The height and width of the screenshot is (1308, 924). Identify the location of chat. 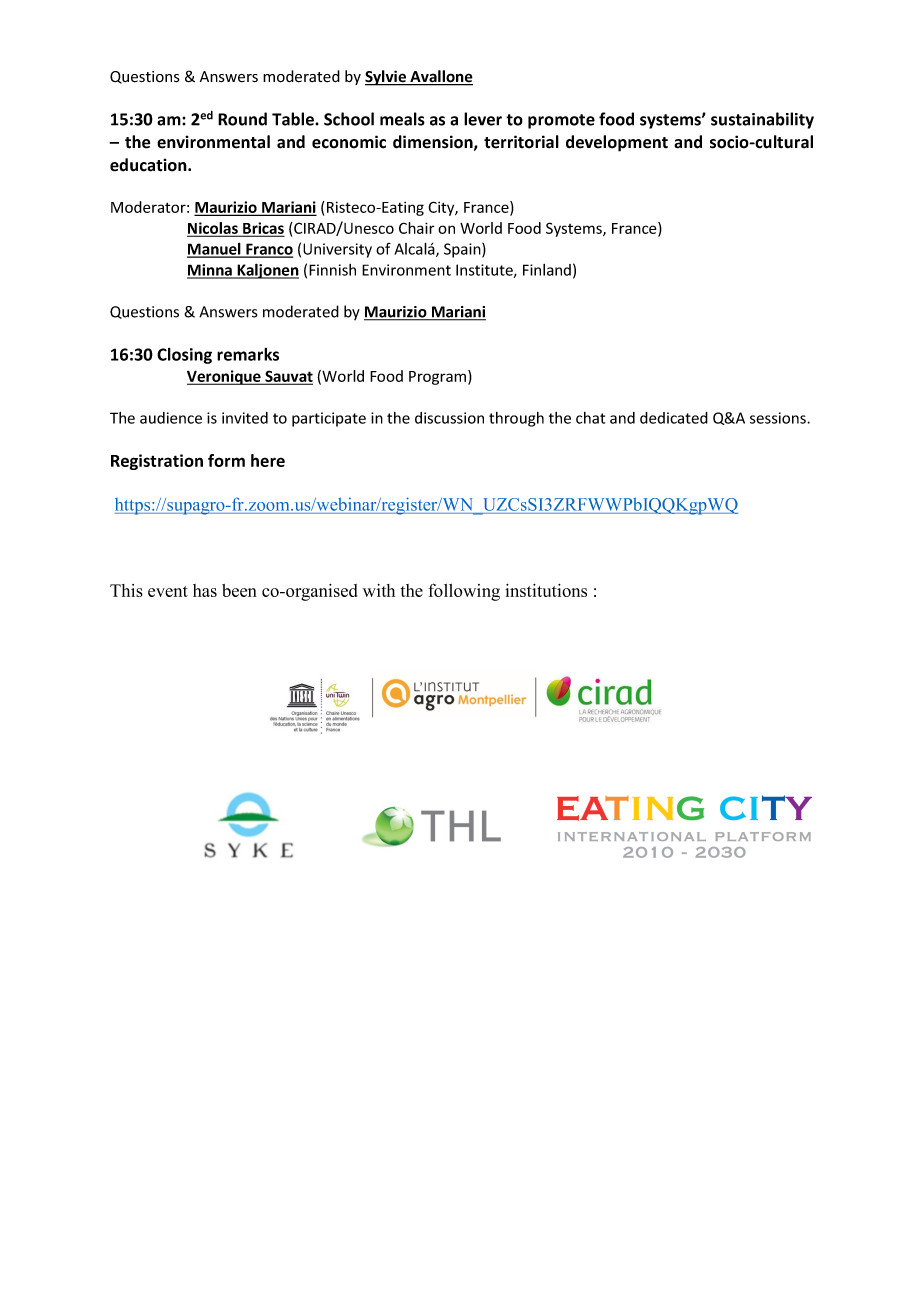
(590, 418).
